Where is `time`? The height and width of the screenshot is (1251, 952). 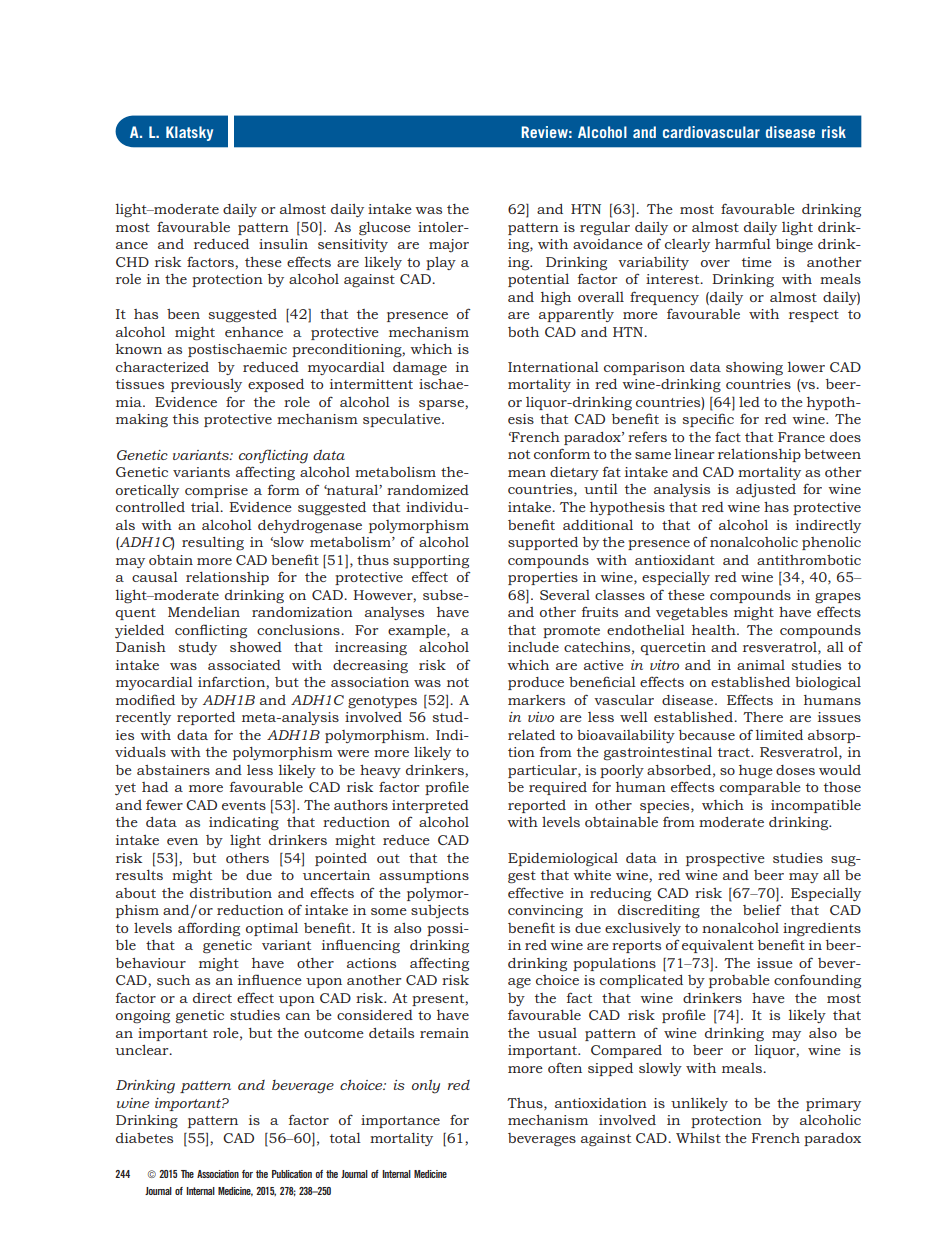
time is located at coordinates (757, 262).
